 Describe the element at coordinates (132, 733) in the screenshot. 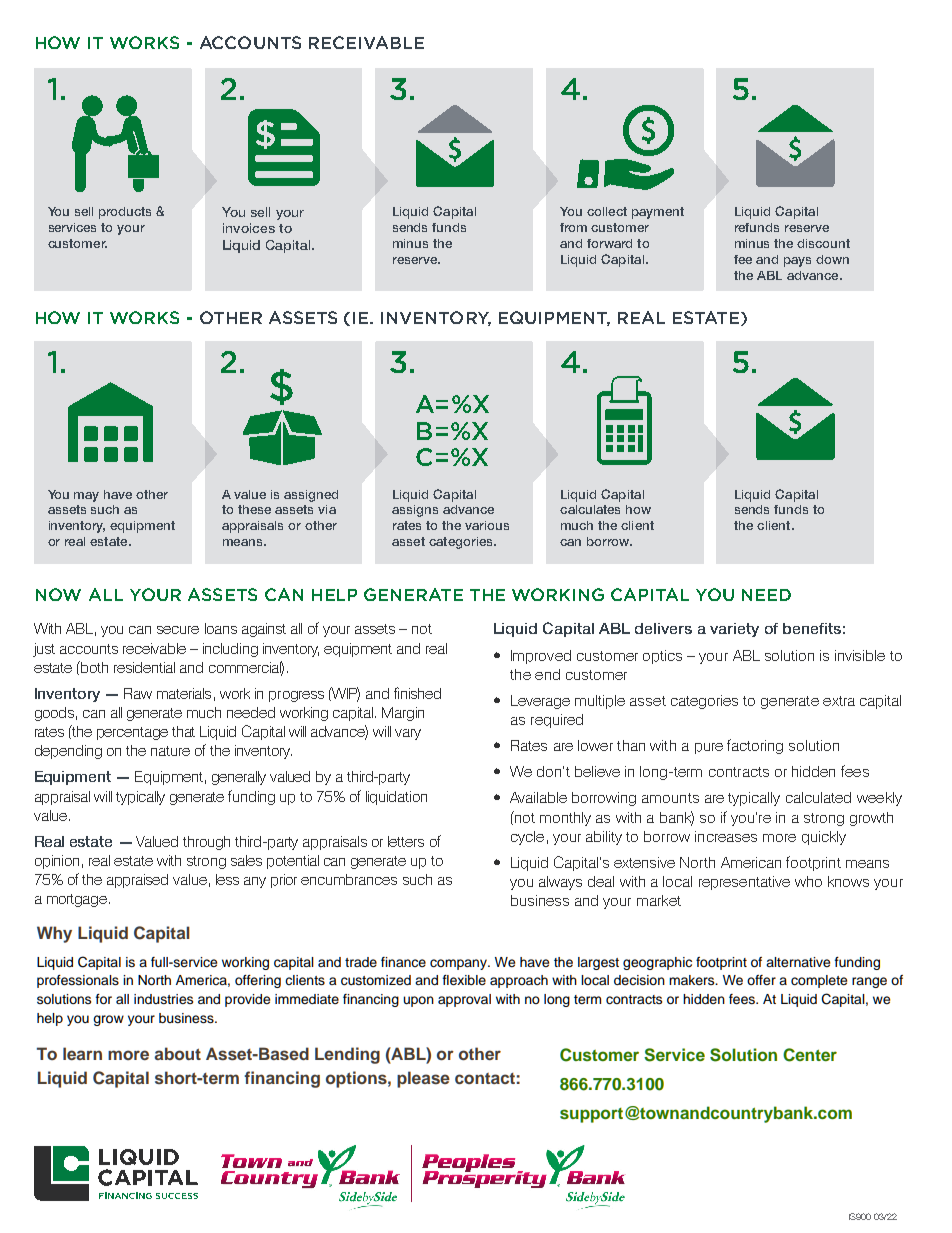

I see `percentage` at that location.
